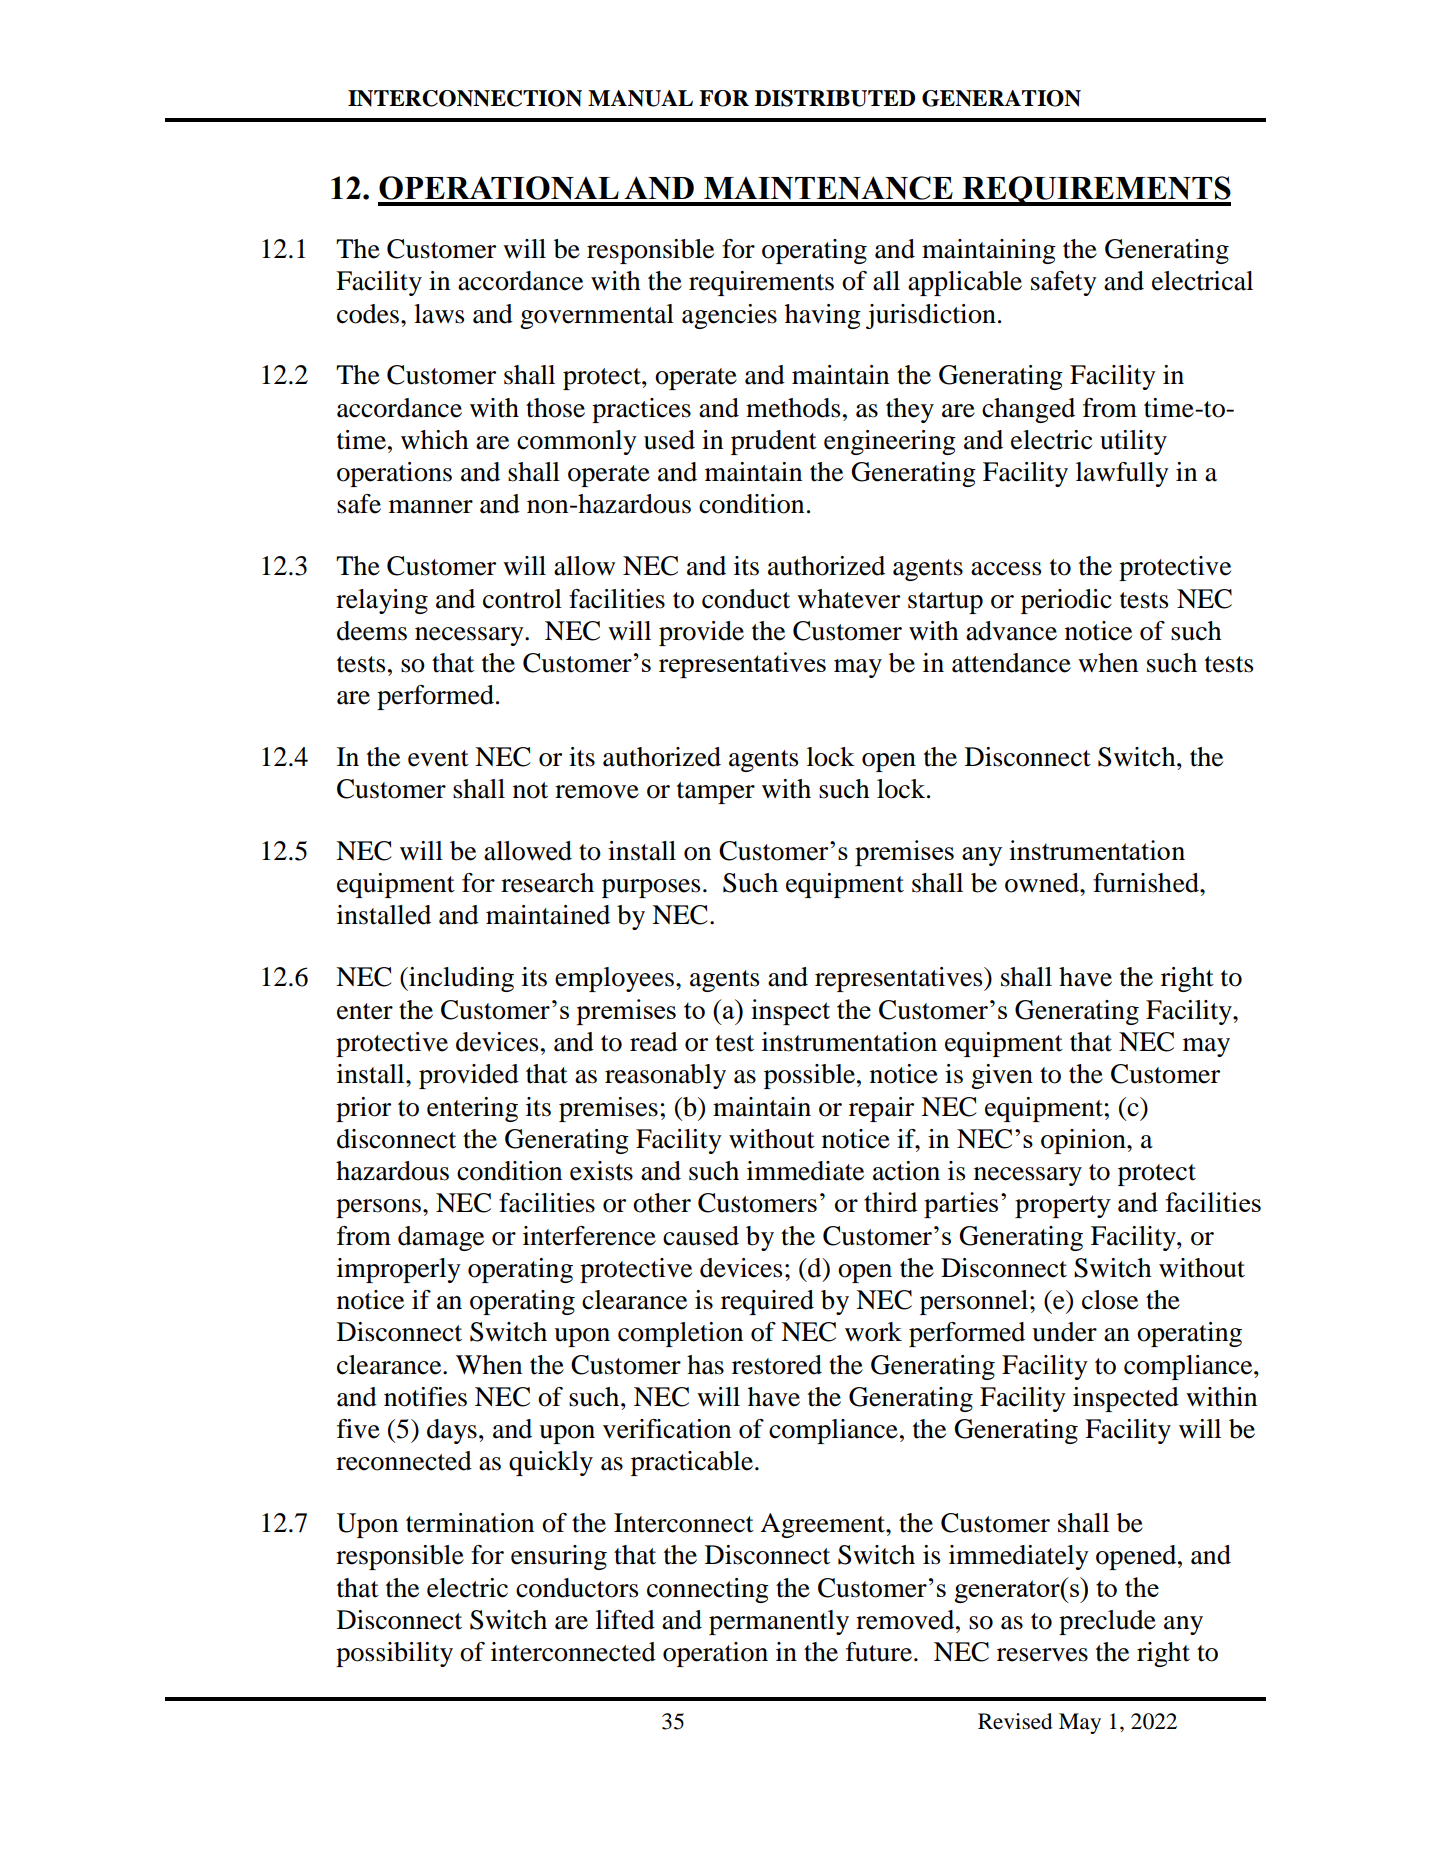  What do you see at coordinates (1042, 1655) in the document?
I see `reserves` at bounding box center [1042, 1655].
